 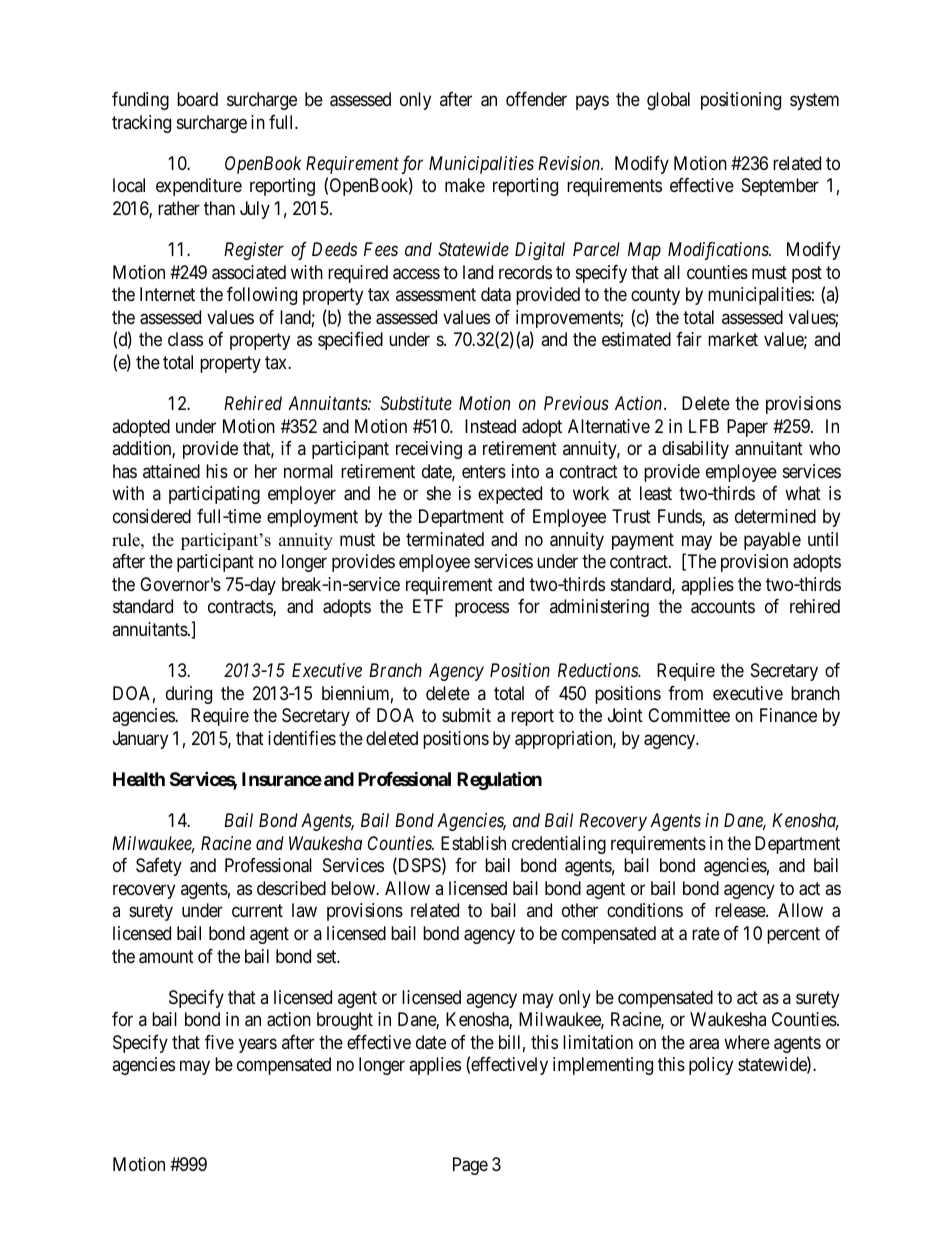 What do you see at coordinates (668, 101) in the screenshot?
I see `global` at bounding box center [668, 101].
